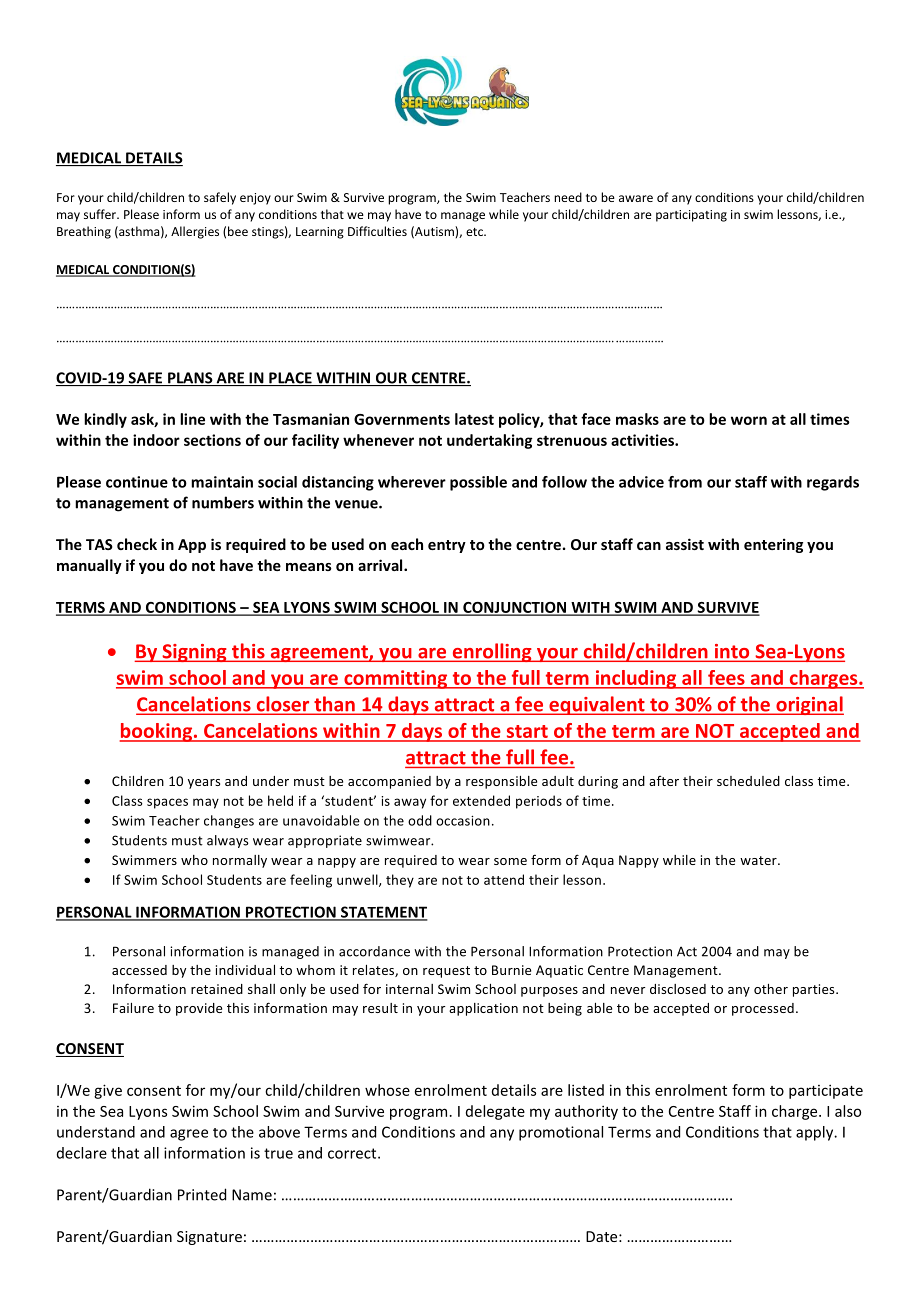  What do you see at coordinates (446, 972) in the screenshot?
I see `request` at bounding box center [446, 972].
